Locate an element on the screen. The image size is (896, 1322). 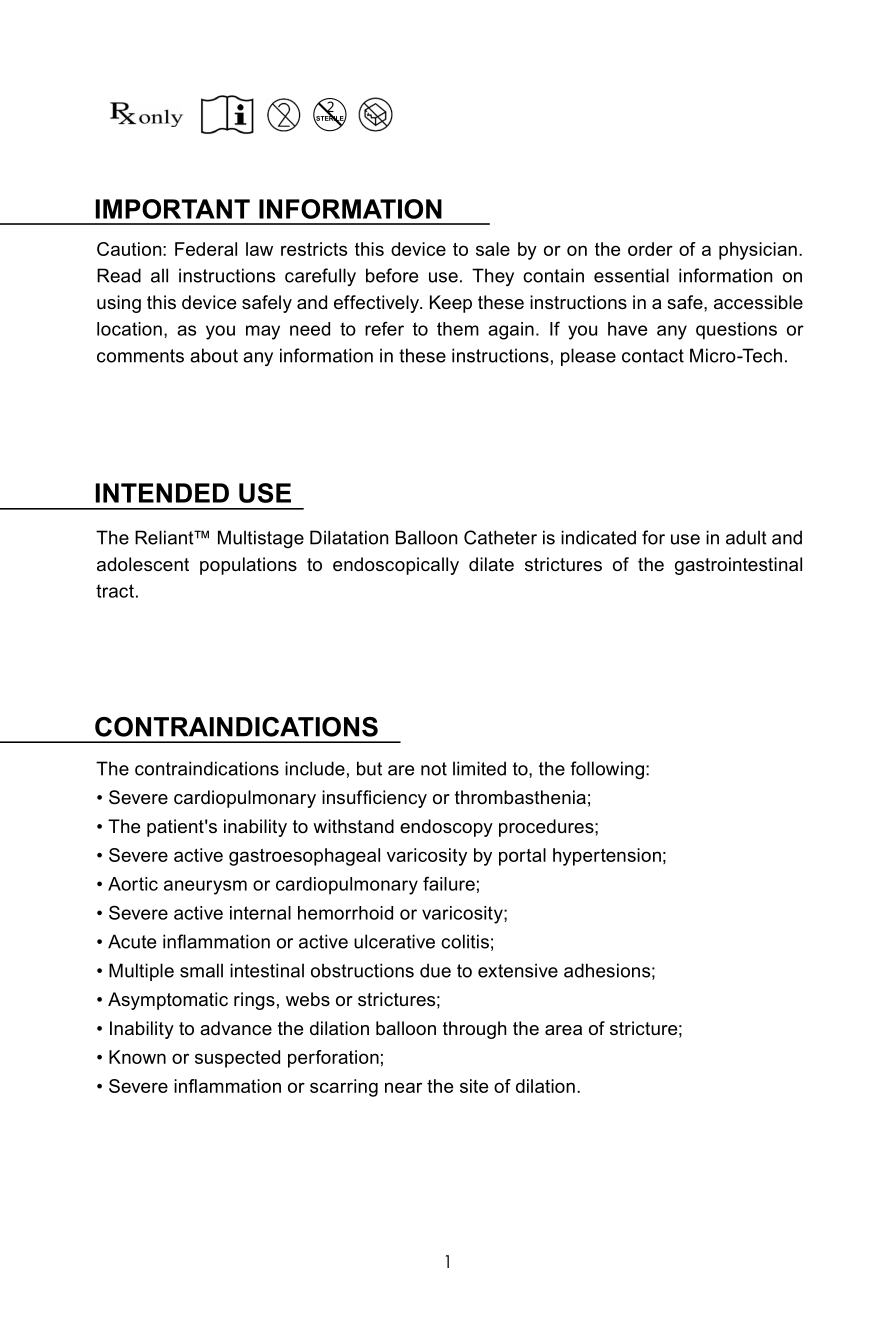
hypertension is located at coordinates (607, 857).
